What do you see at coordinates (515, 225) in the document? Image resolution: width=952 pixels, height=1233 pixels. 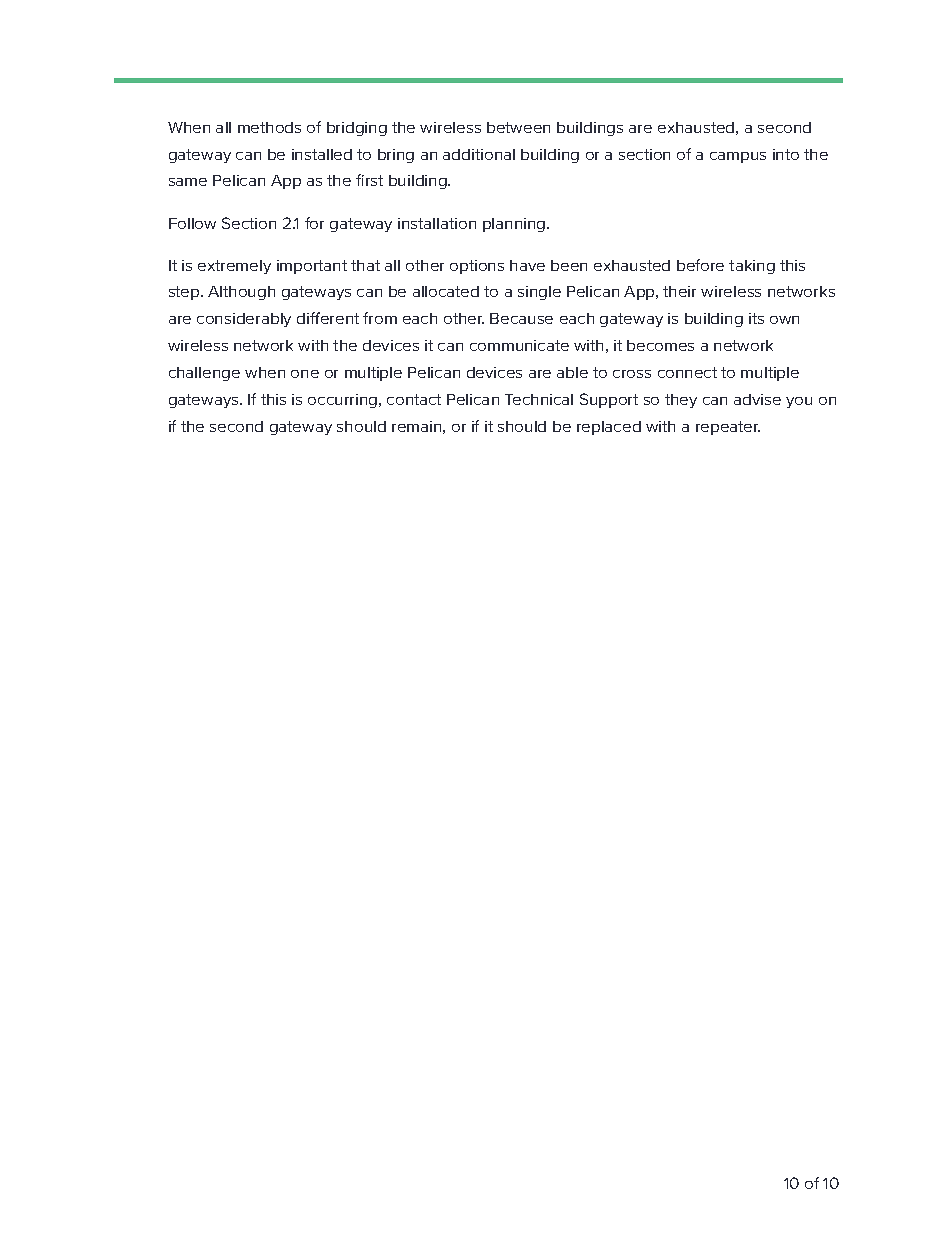 I see `planning` at bounding box center [515, 225].
